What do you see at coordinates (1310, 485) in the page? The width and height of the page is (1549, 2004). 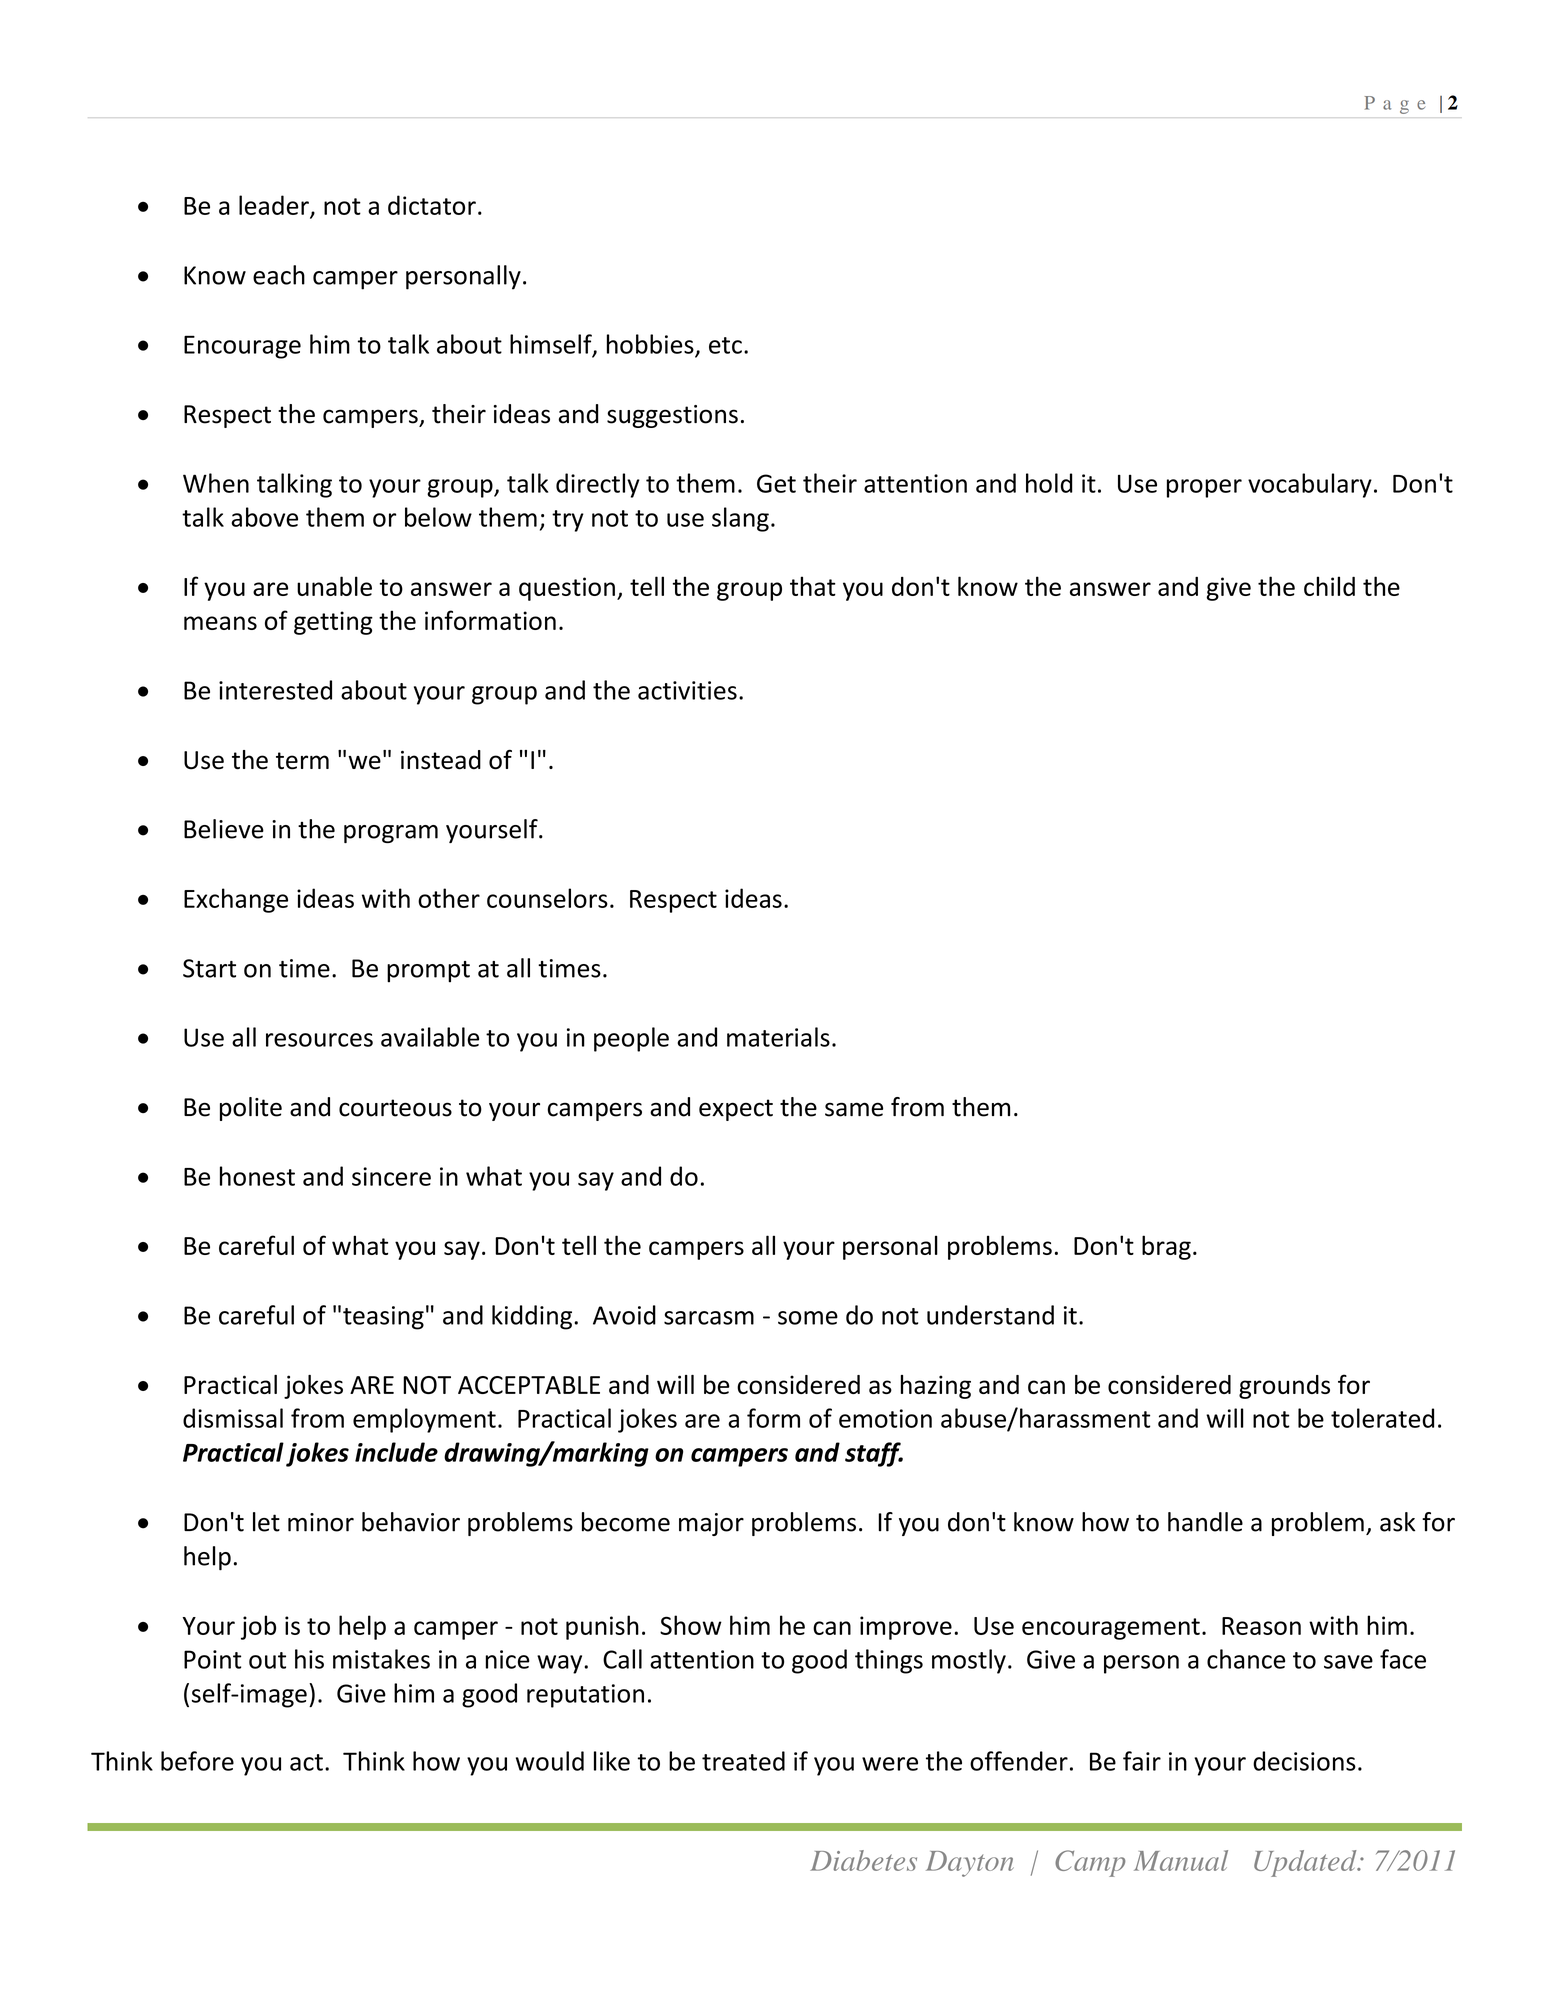 I see `vocabulary` at bounding box center [1310, 485].
